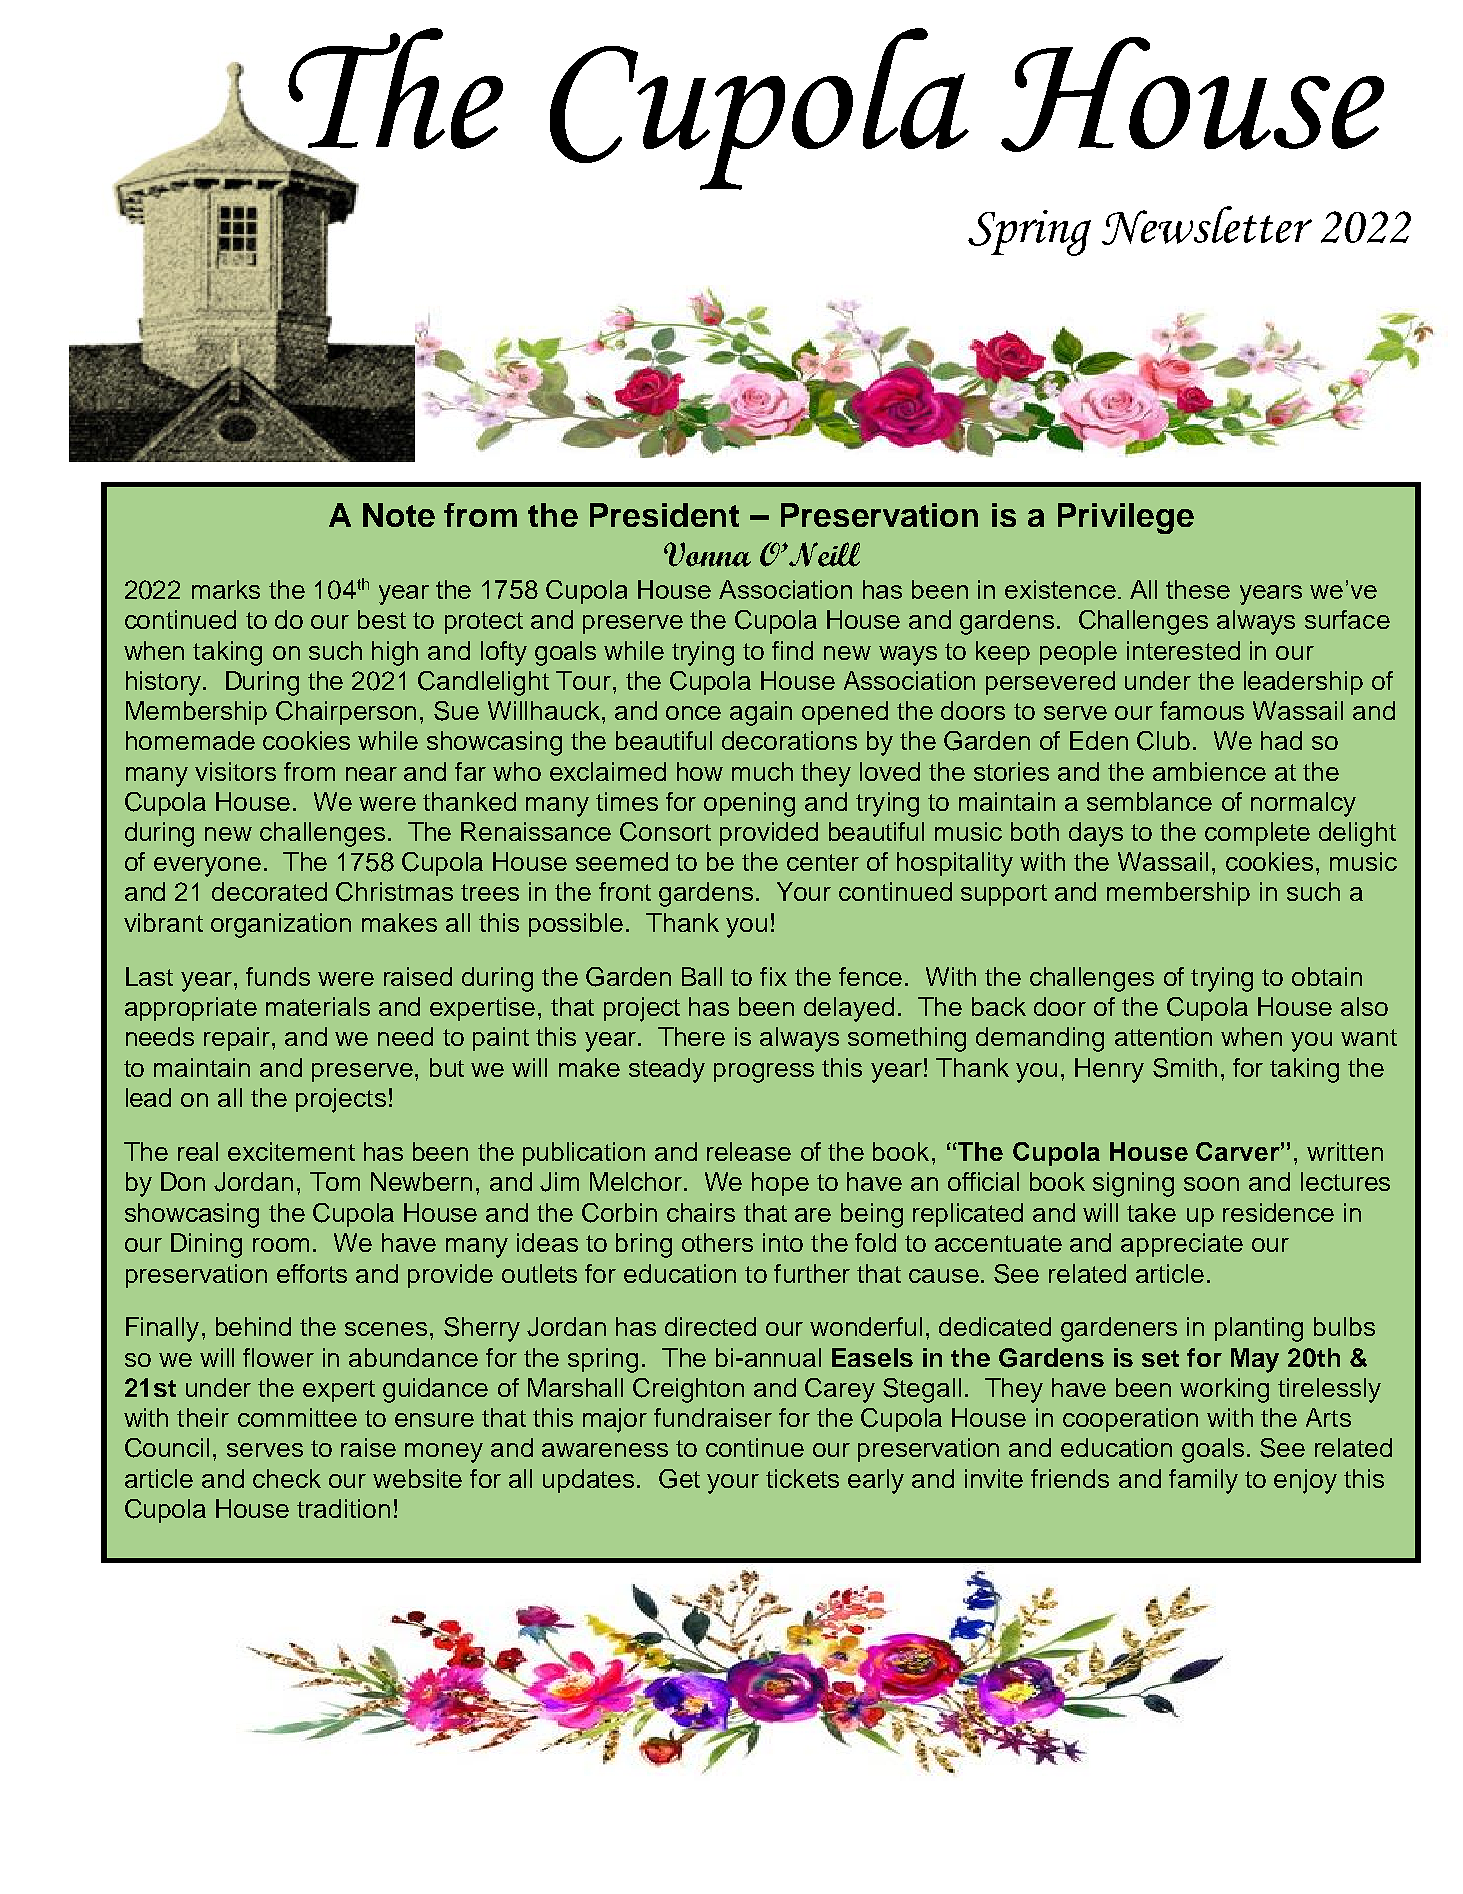 Image resolution: width=1463 pixels, height=1894 pixels. I want to click on high, so click(395, 653).
